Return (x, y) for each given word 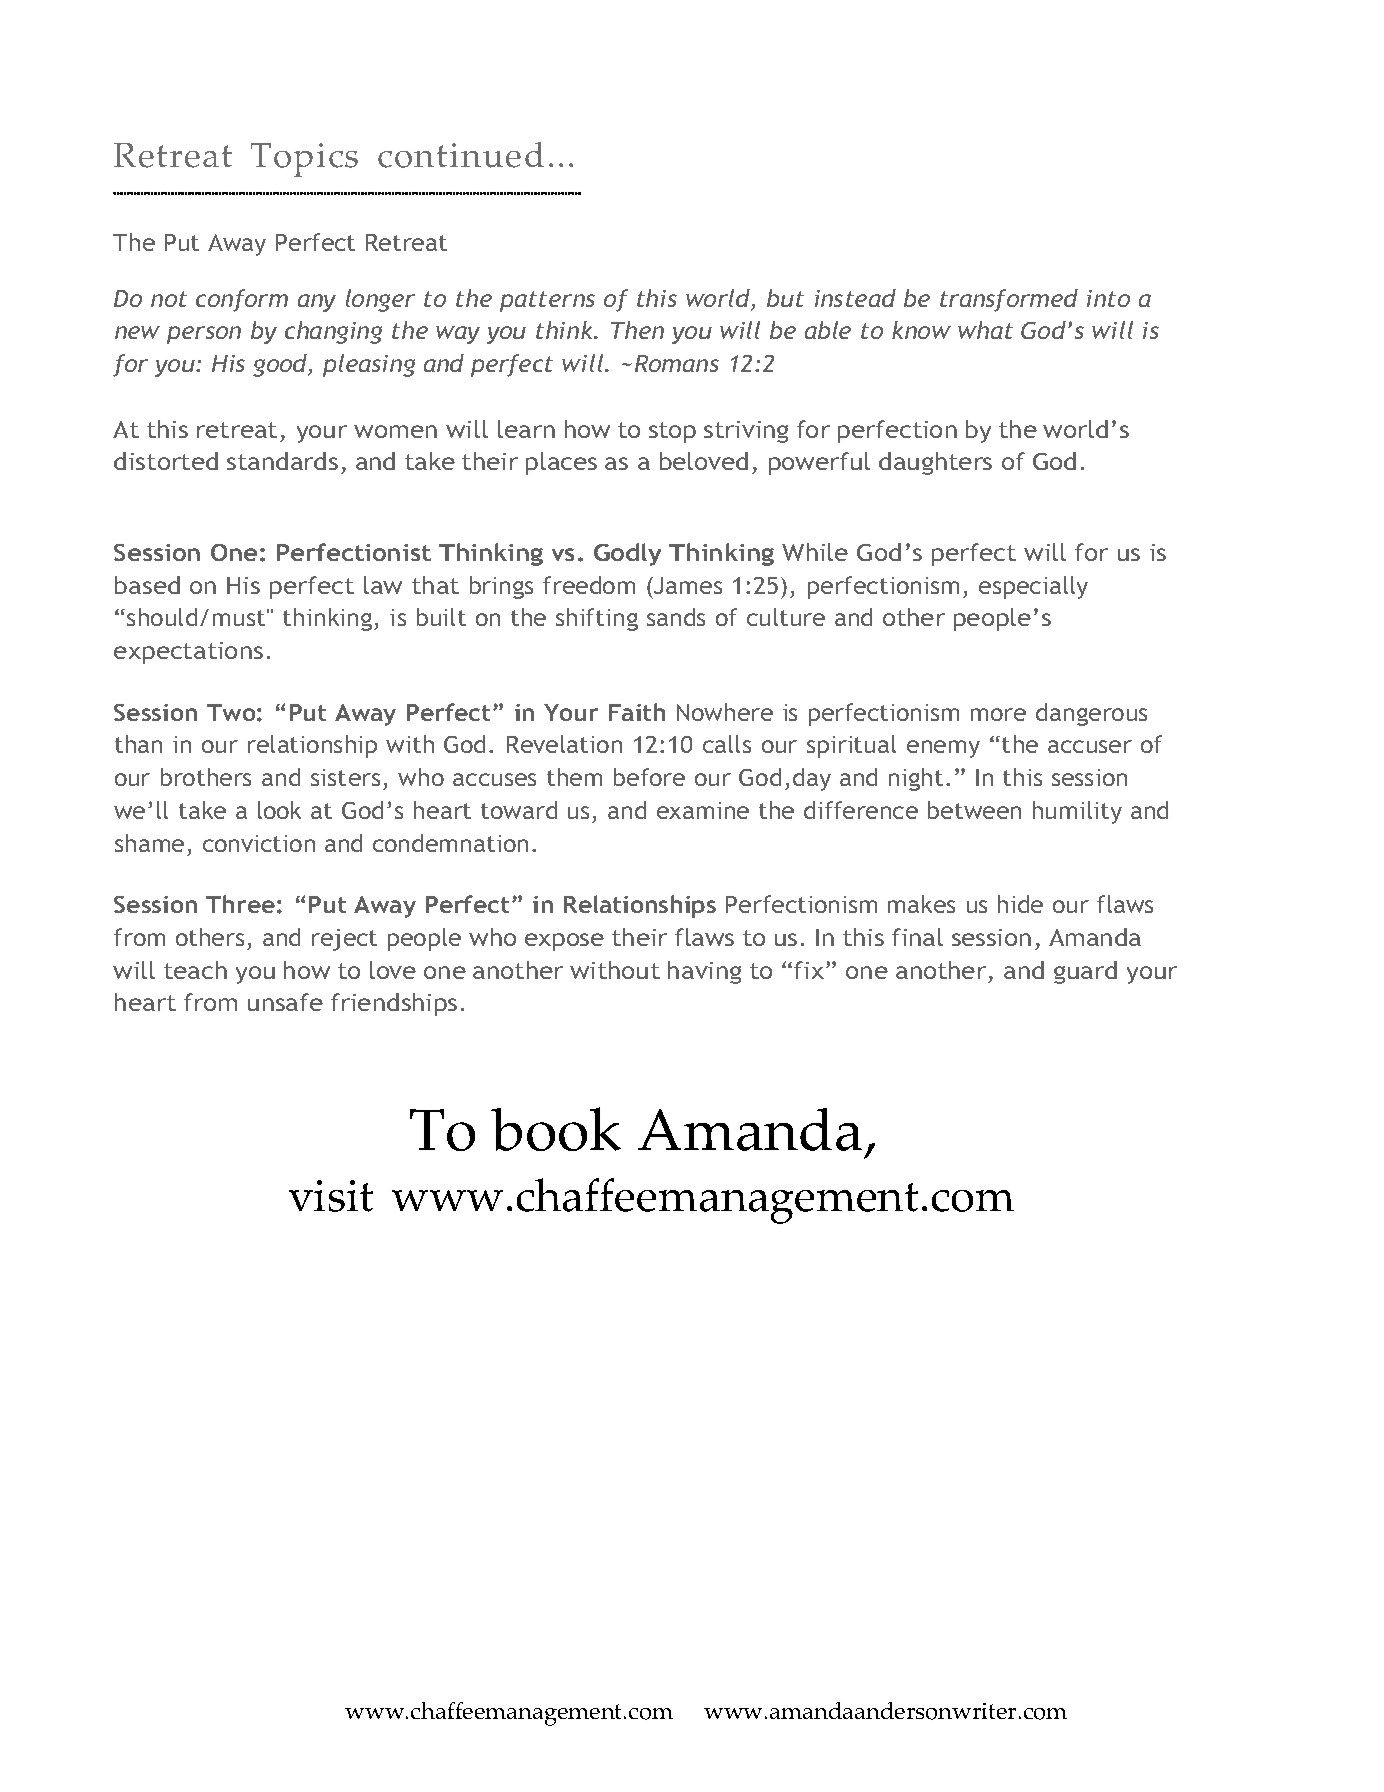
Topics (304, 160)
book (556, 1129)
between (974, 810)
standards (282, 461)
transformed (1009, 300)
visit (331, 1196)
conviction (259, 843)
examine (703, 810)
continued (461, 155)
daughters (935, 463)
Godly (627, 554)
